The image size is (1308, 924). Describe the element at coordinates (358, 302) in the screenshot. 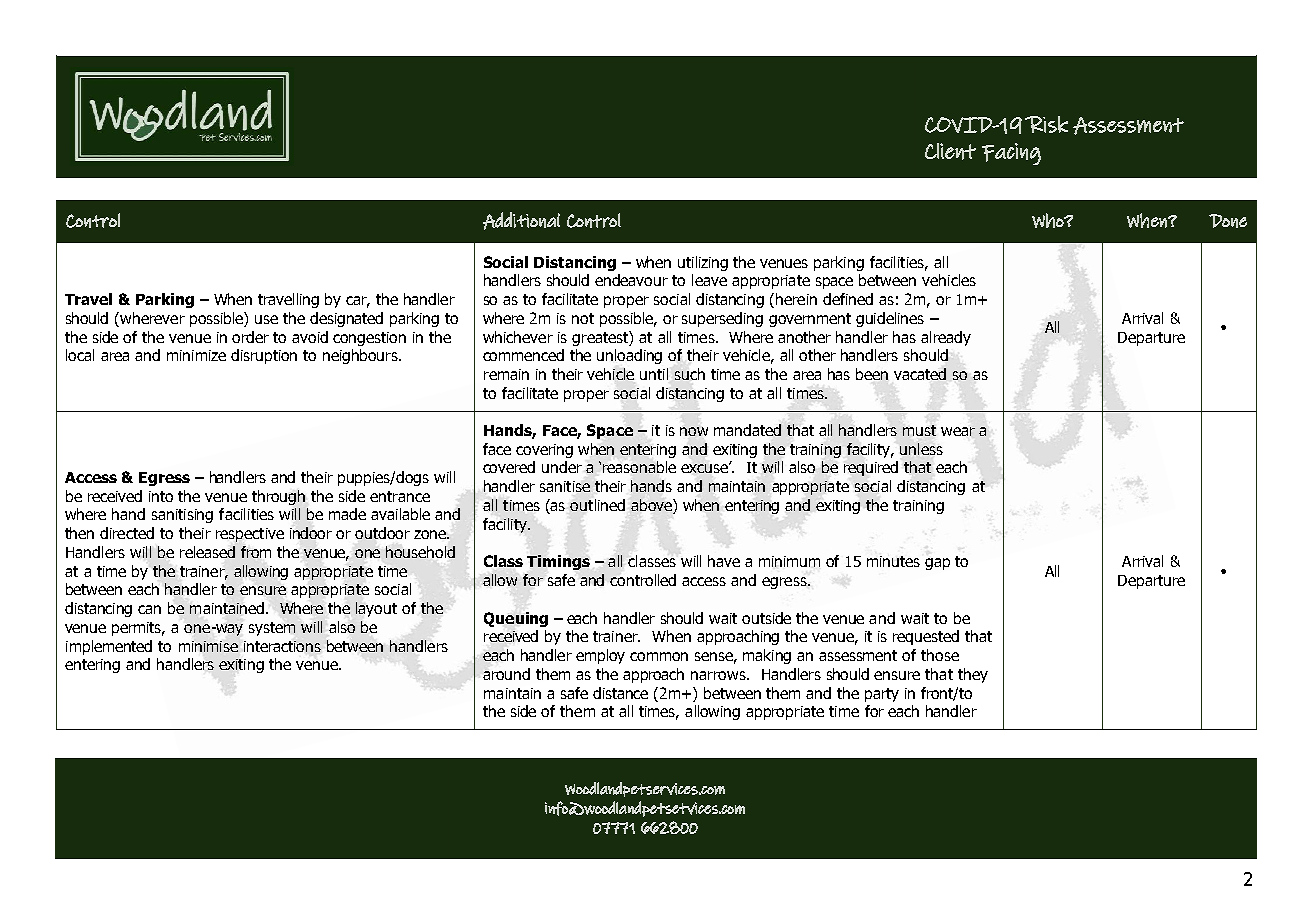

I see `car` at that location.
